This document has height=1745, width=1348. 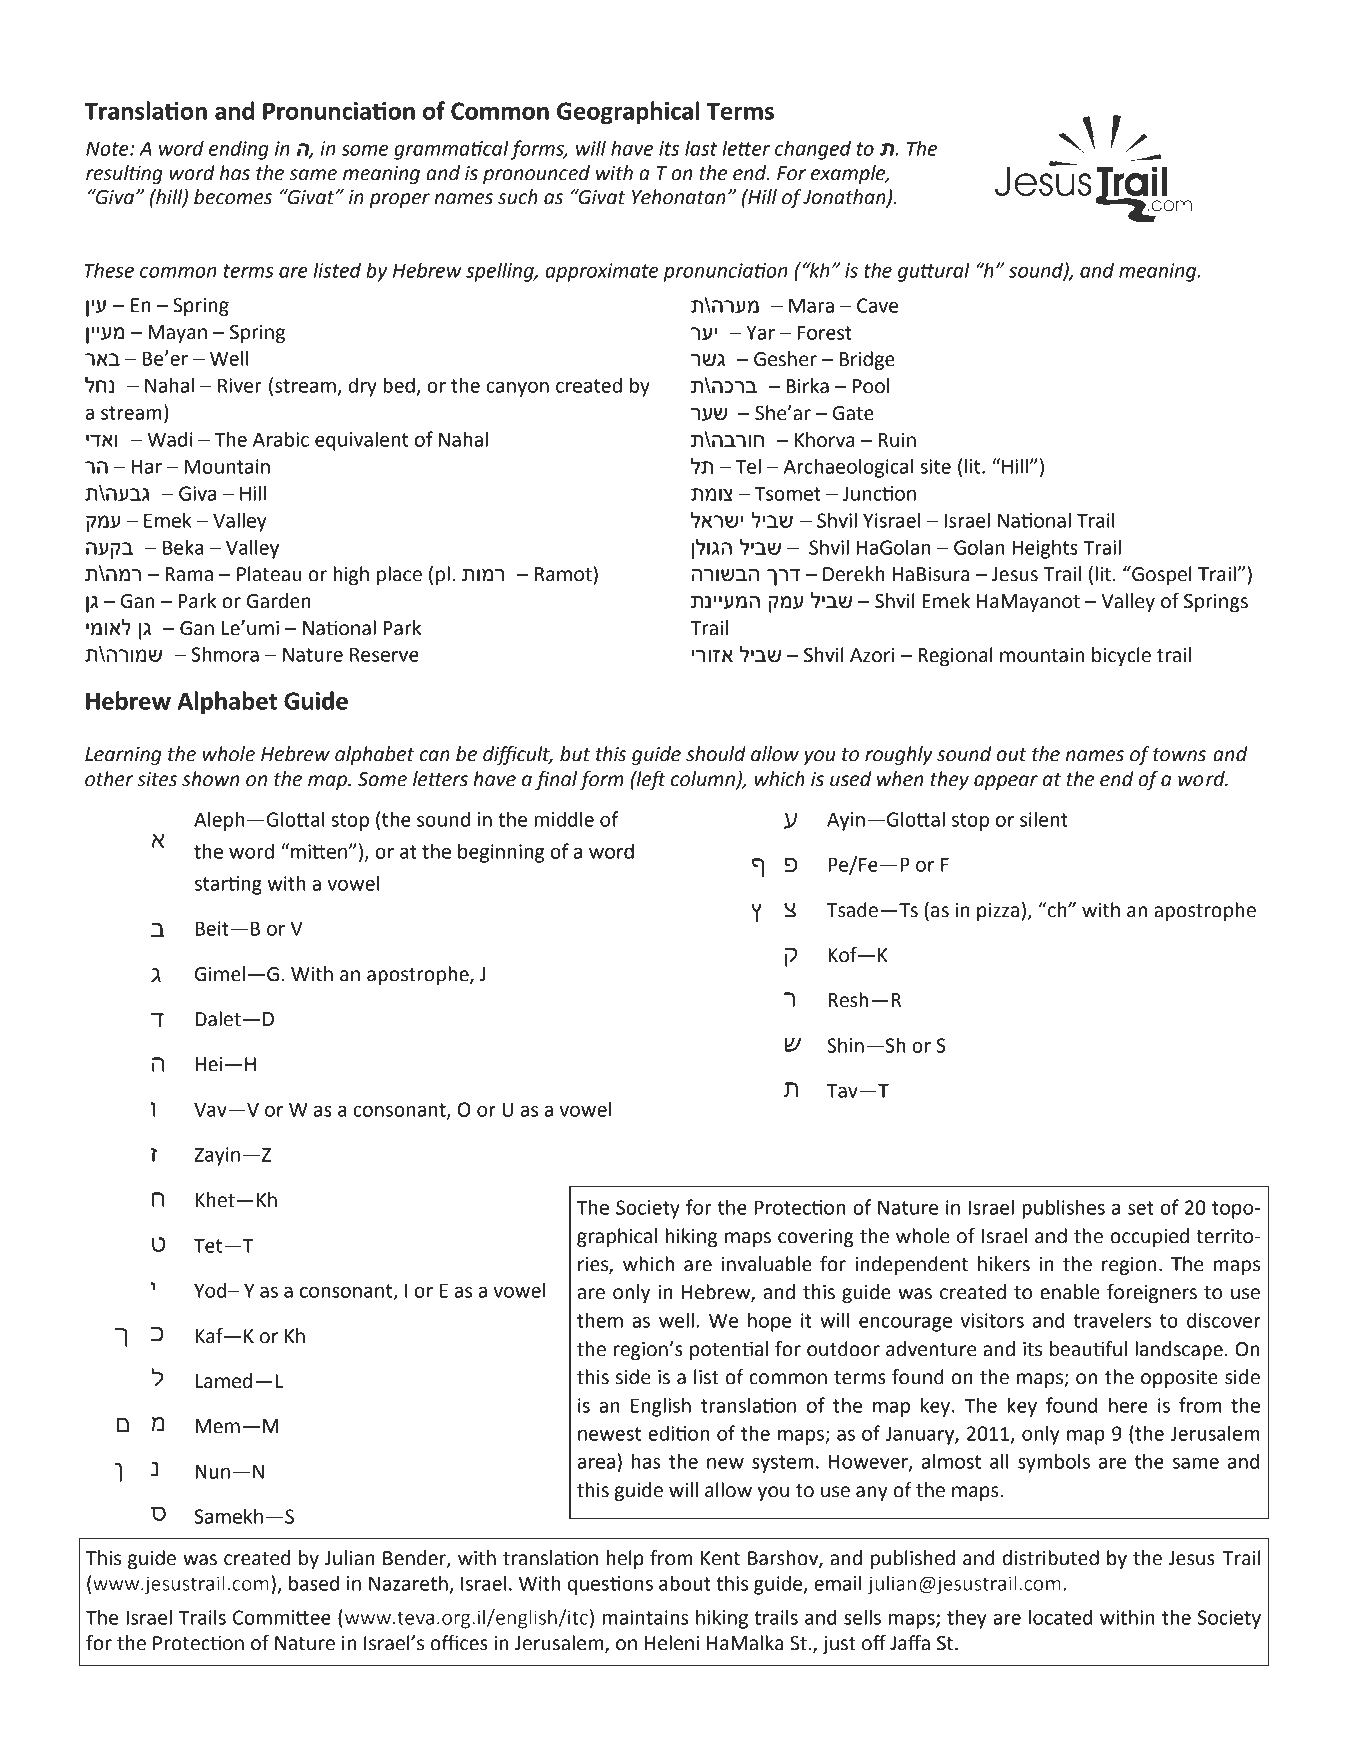 What do you see at coordinates (685, 1583) in the document?
I see `about` at bounding box center [685, 1583].
